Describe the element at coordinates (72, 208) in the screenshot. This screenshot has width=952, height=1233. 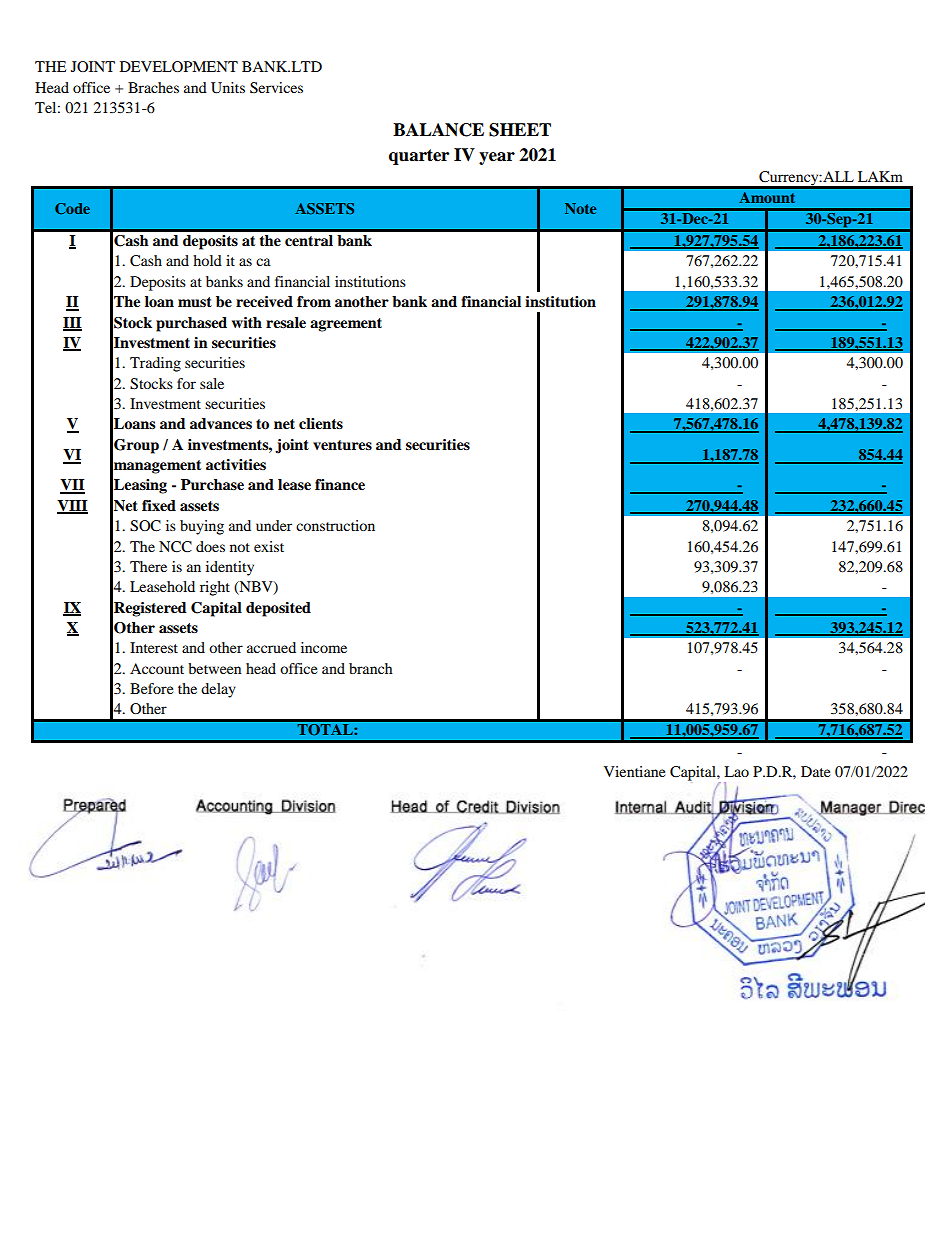
I see `Code` at that location.
